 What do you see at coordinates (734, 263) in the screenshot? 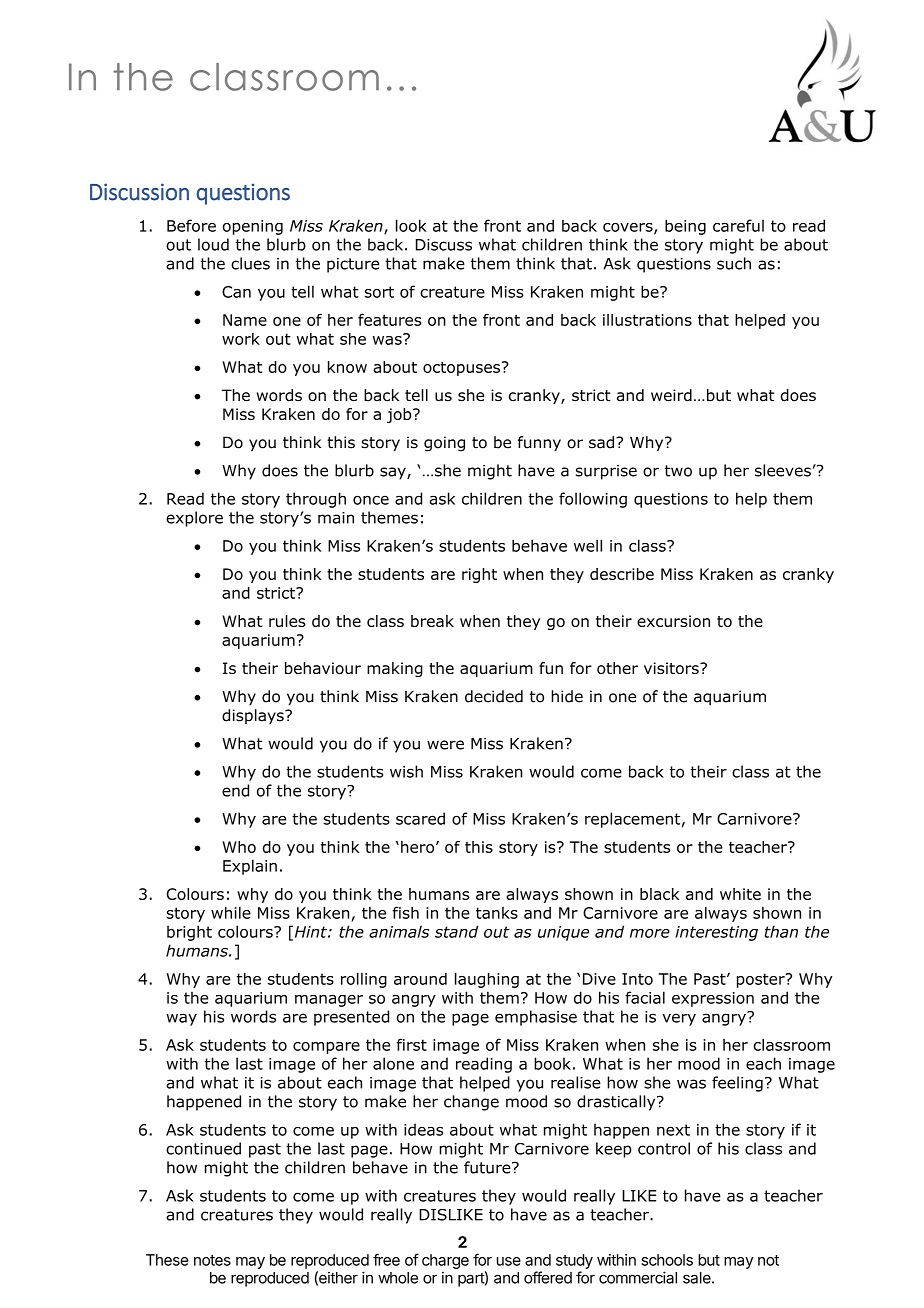
I see `such` at bounding box center [734, 263].
